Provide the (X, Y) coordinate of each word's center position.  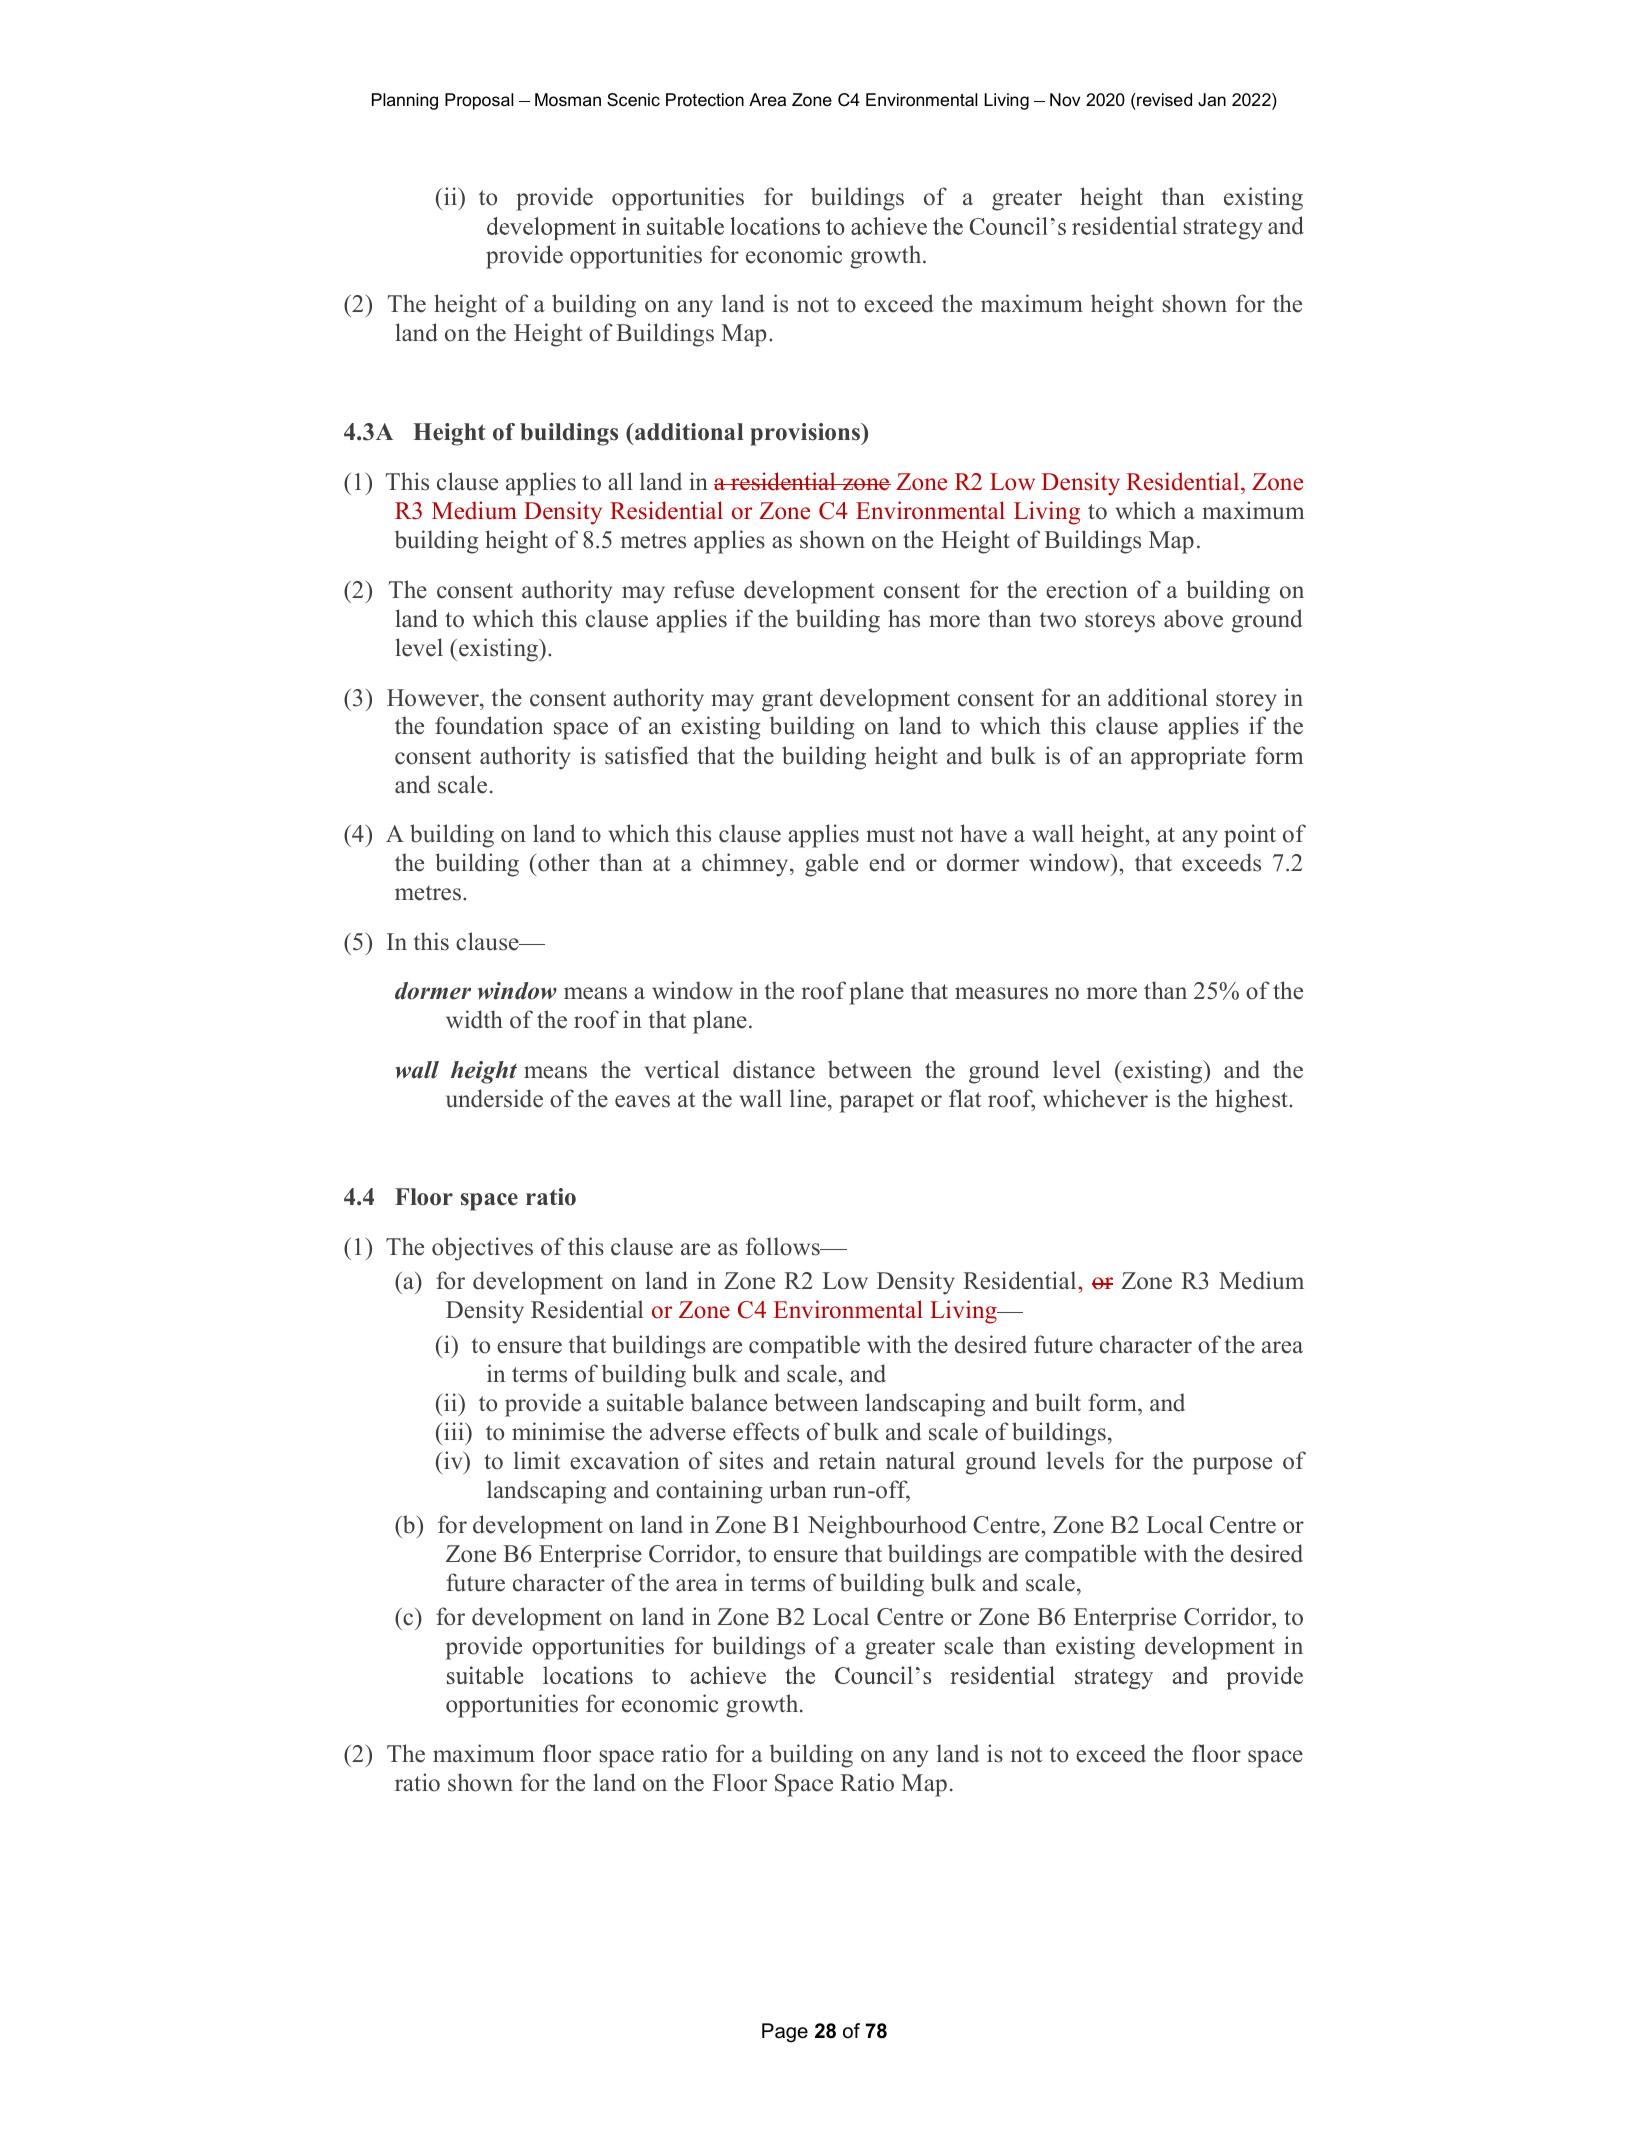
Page (785, 2033)
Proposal (479, 101)
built (1058, 1402)
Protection (705, 100)
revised (1163, 99)
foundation (489, 725)
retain (847, 1460)
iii (455, 1431)
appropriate (1188, 758)
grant (787, 701)
